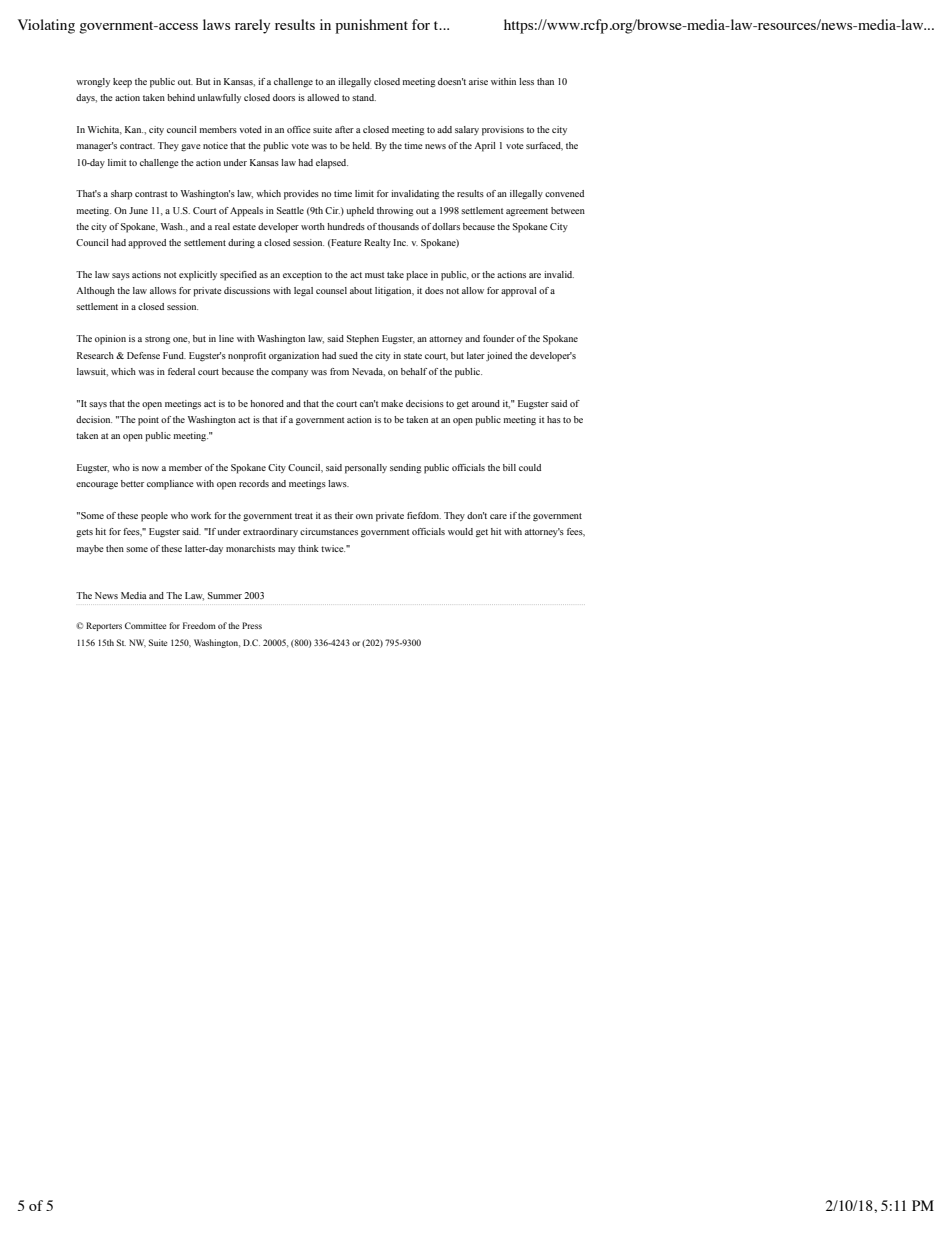  Describe the element at coordinates (148, 421) in the screenshot. I see `point` at that location.
